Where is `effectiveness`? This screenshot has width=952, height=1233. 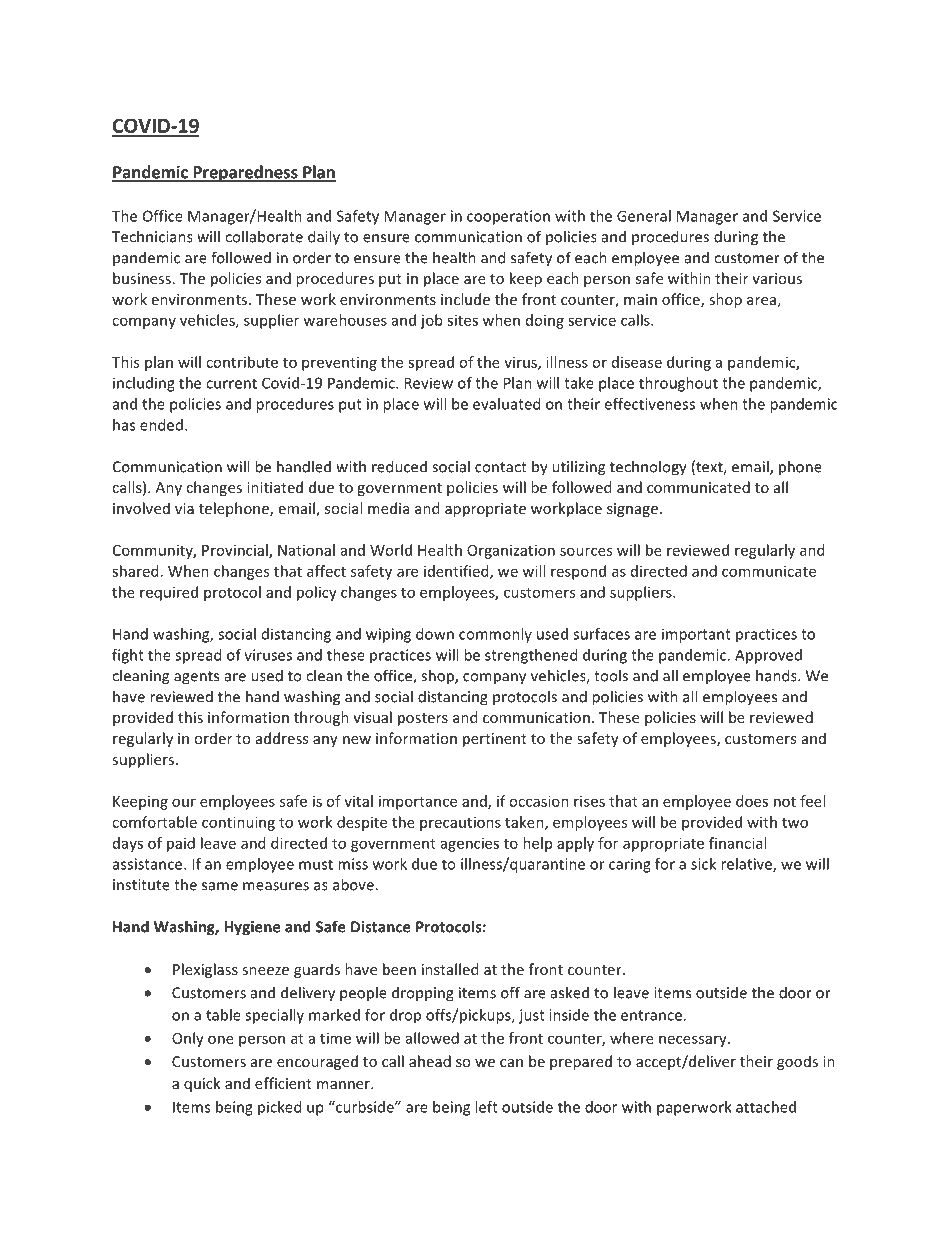
effectiveness is located at coordinates (649, 404).
